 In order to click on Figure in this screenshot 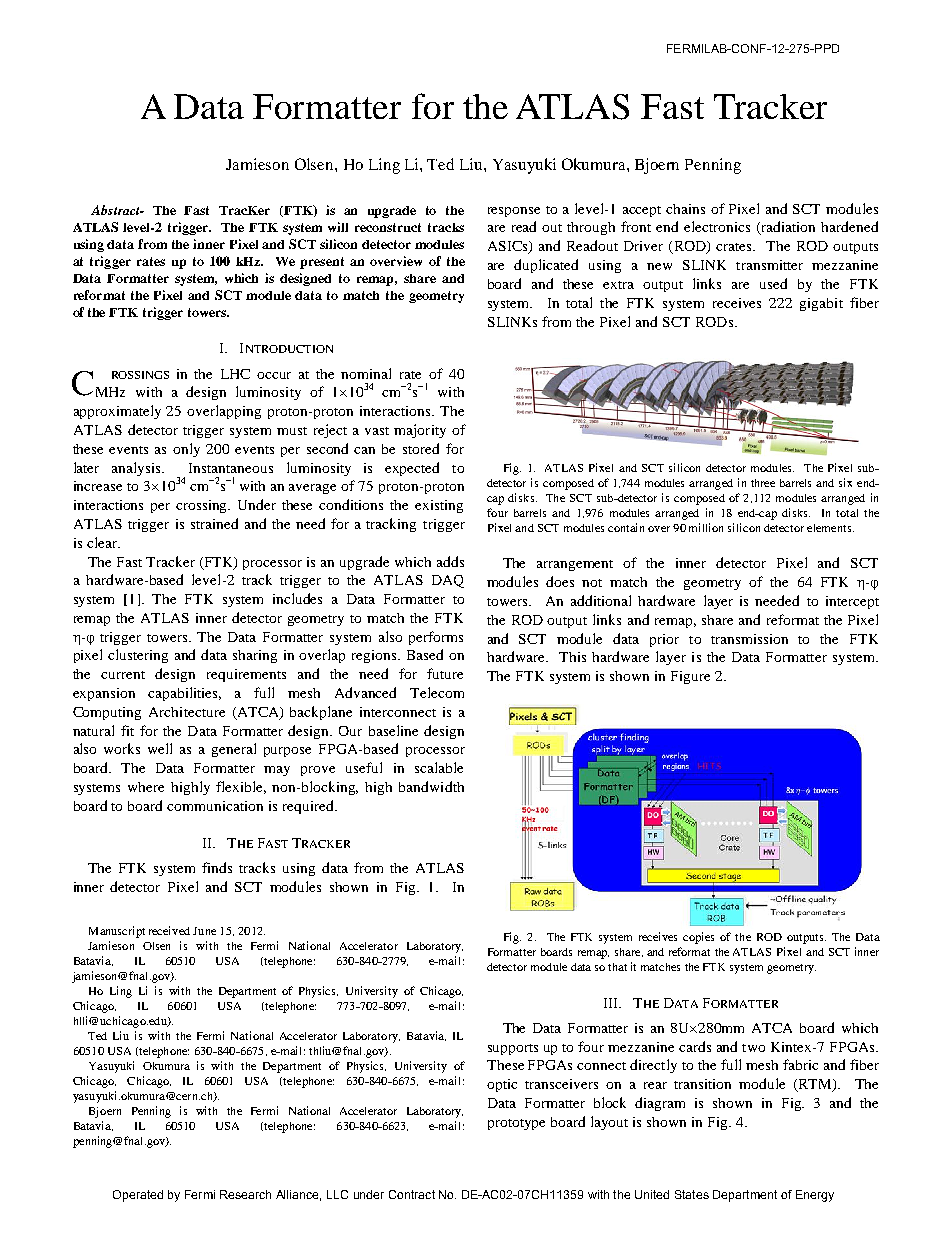, I will do `click(690, 677)`.
